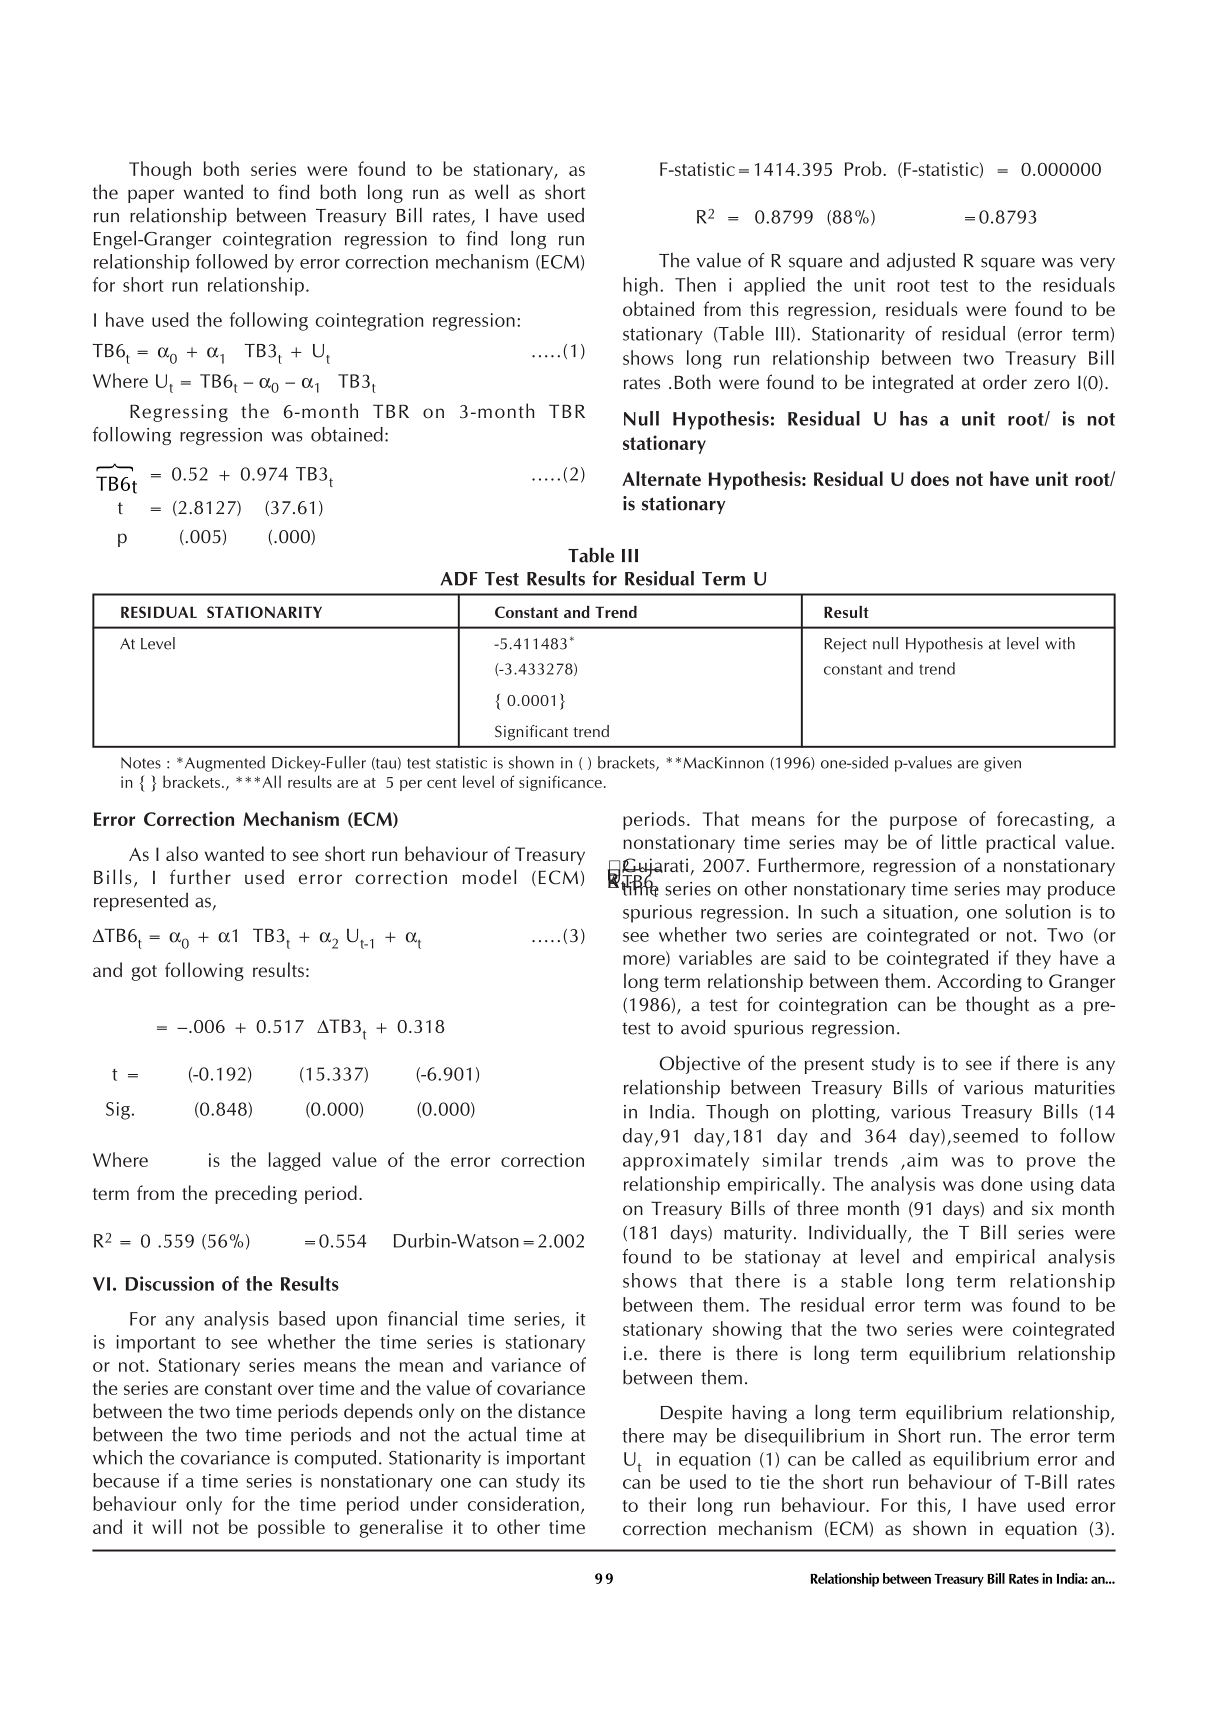 The height and width of the screenshot is (1710, 1208). Describe the element at coordinates (921, 262) in the screenshot. I see `adjusted` at that location.
